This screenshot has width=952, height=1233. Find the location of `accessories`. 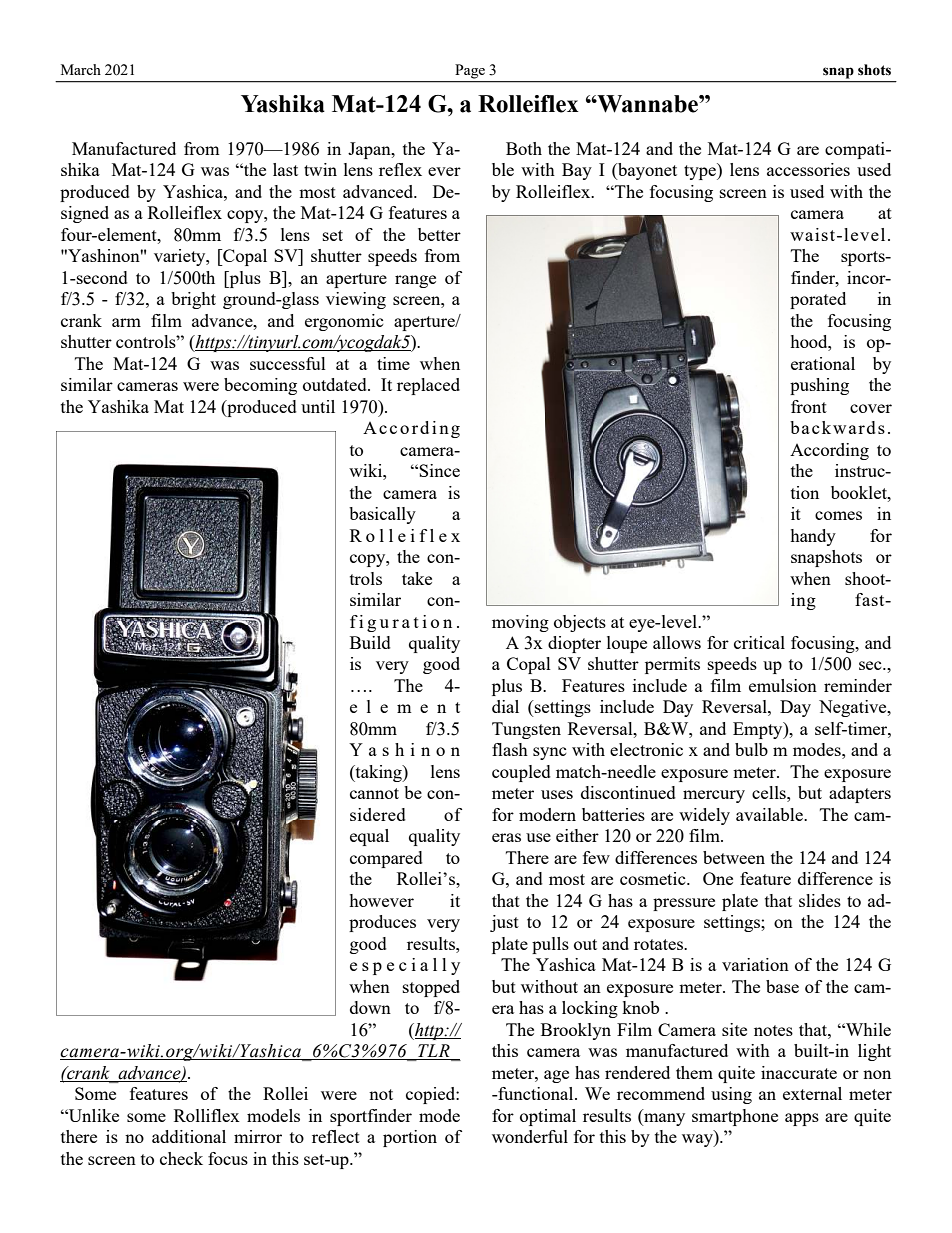

accessories is located at coordinates (808, 169).
